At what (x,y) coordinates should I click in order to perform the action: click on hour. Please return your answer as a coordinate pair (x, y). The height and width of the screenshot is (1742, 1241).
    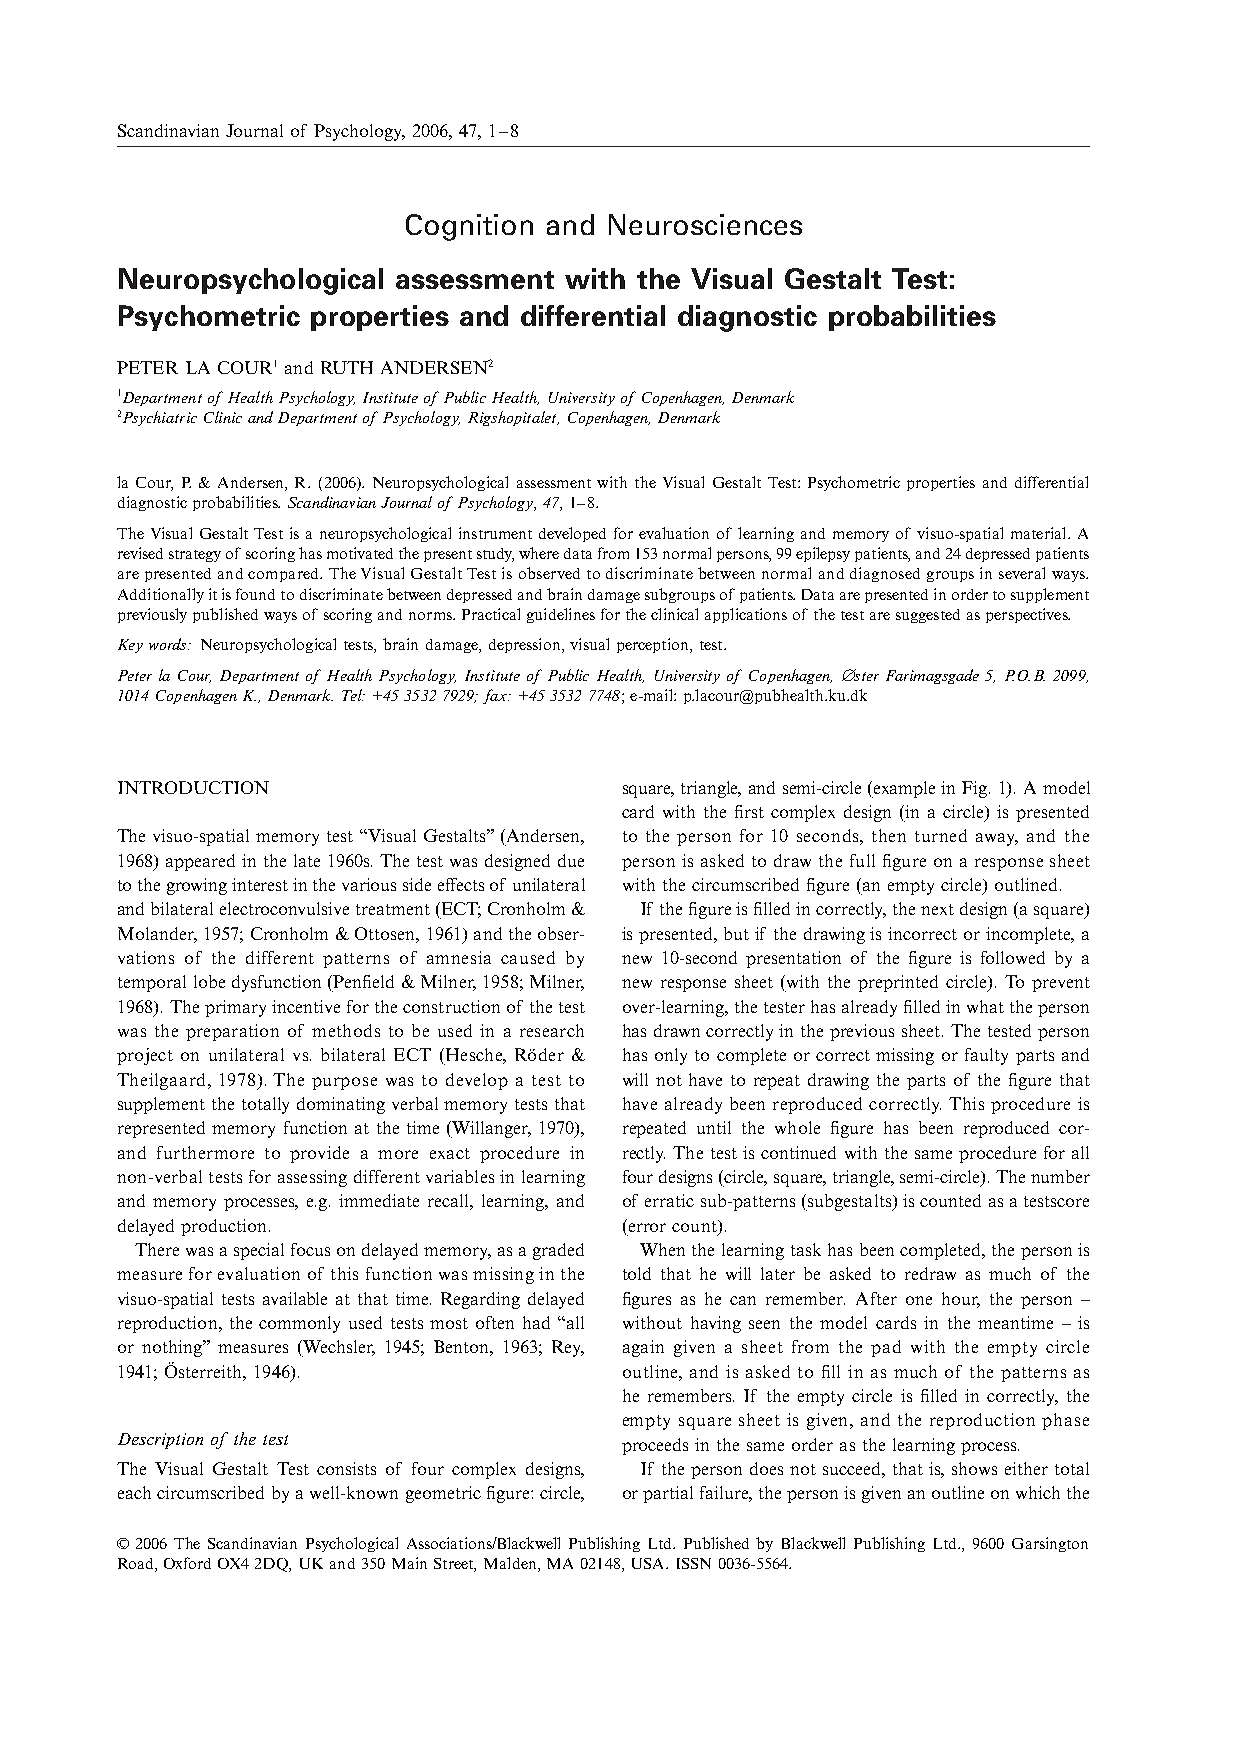
    Looking at the image, I should click on (961, 1299).
